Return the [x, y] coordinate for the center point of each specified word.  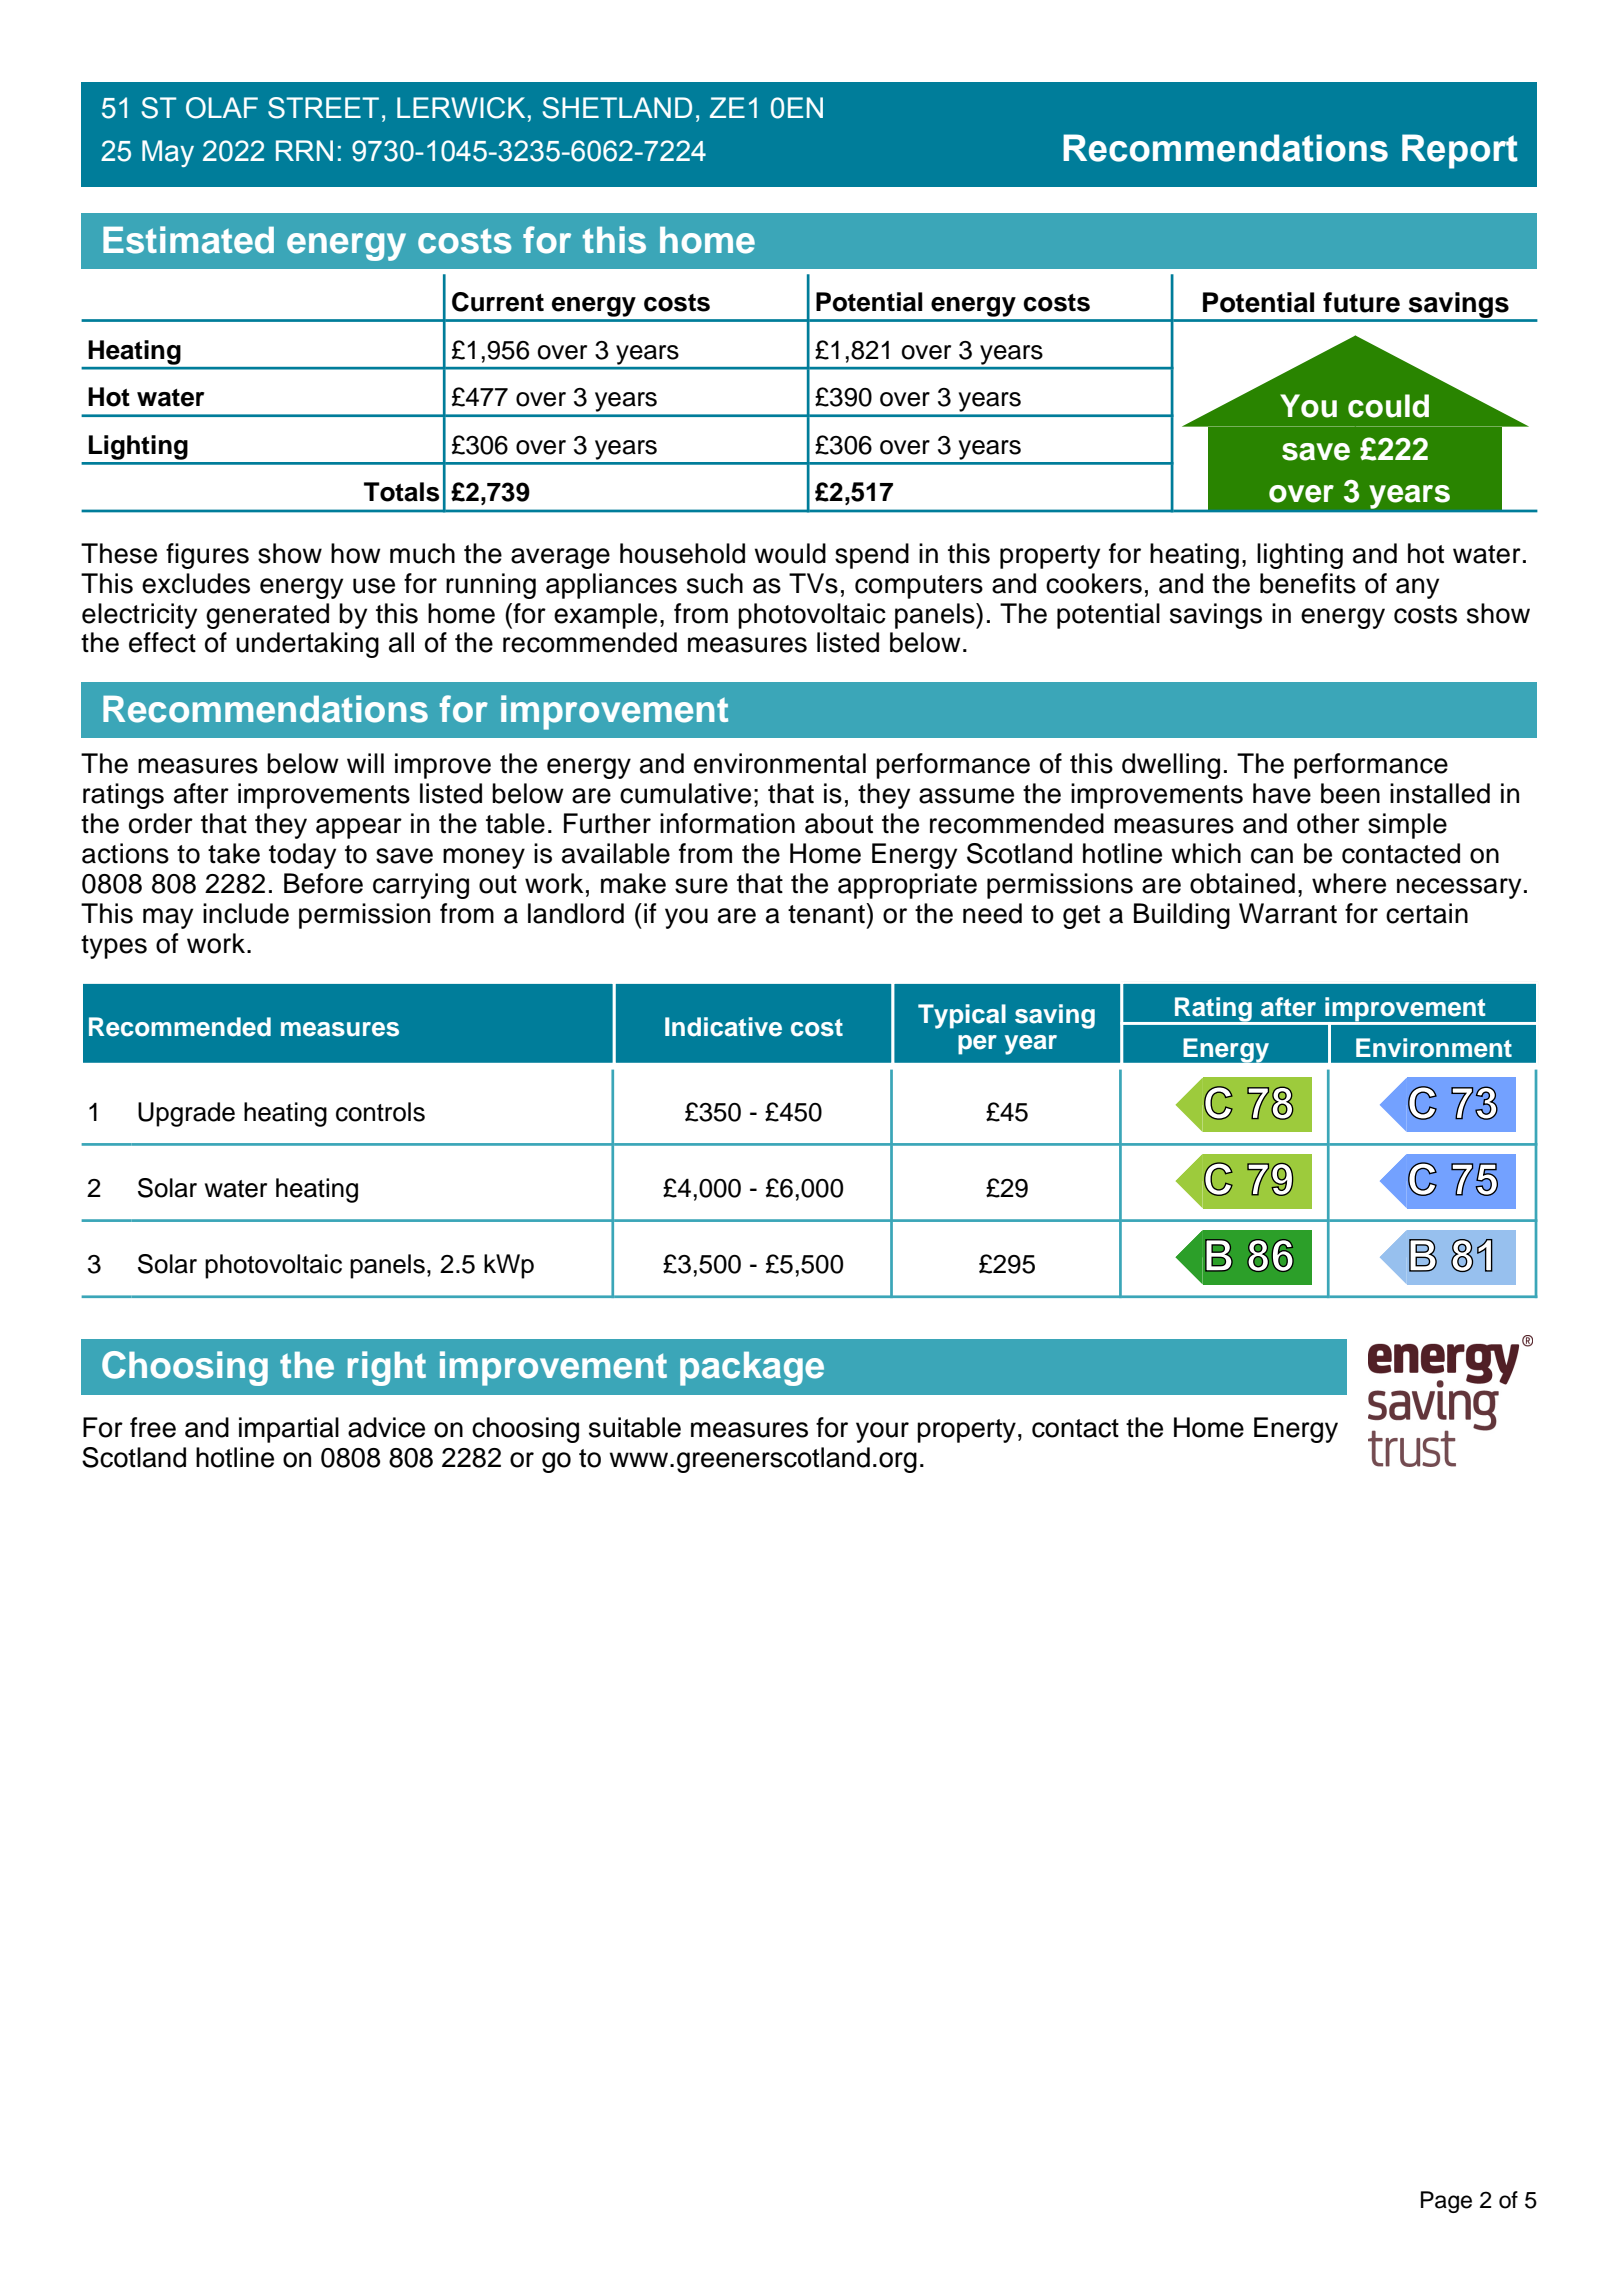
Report [1460, 151]
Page [1446, 2202]
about [839, 823]
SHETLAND [617, 108]
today [302, 856]
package [752, 1369]
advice [386, 1427]
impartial [289, 1430]
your [882, 1432]
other [1328, 823]
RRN [304, 150]
